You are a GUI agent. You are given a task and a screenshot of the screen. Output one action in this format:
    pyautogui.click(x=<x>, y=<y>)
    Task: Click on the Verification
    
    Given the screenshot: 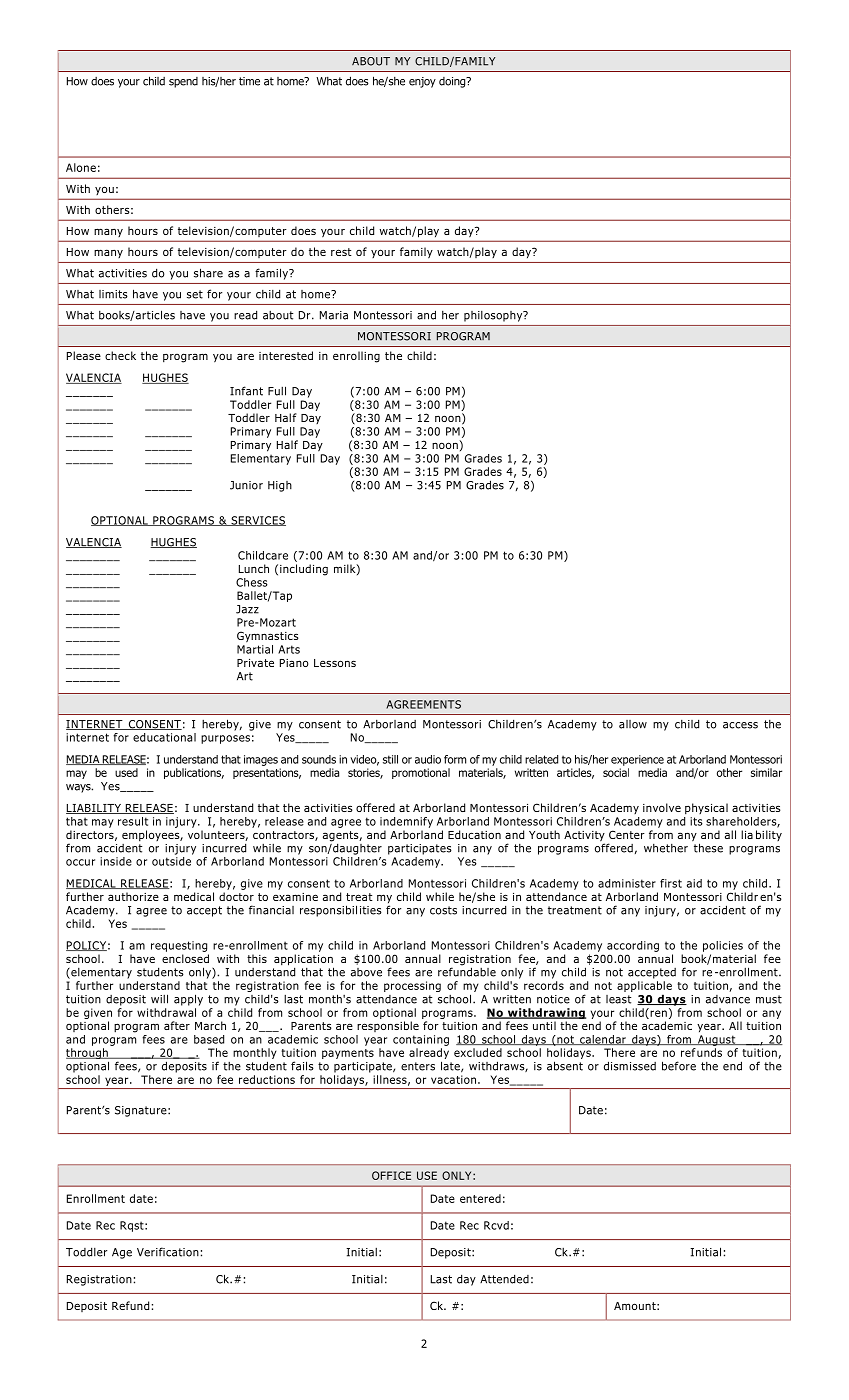 What is the action you would take?
    pyautogui.click(x=168, y=1252)
